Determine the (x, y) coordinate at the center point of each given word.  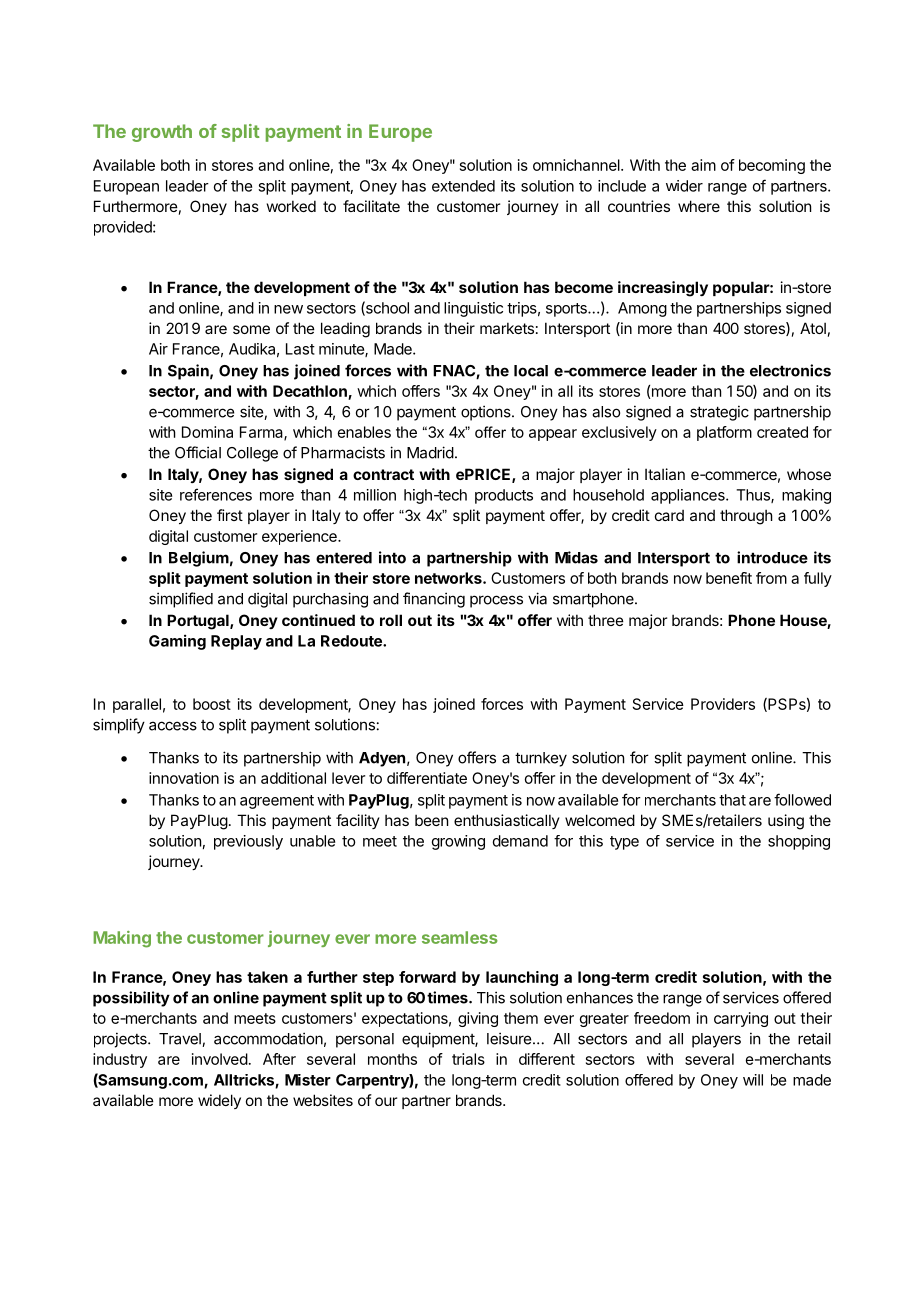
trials (468, 1059)
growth (162, 133)
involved (220, 1059)
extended (463, 186)
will (753, 1080)
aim (703, 165)
